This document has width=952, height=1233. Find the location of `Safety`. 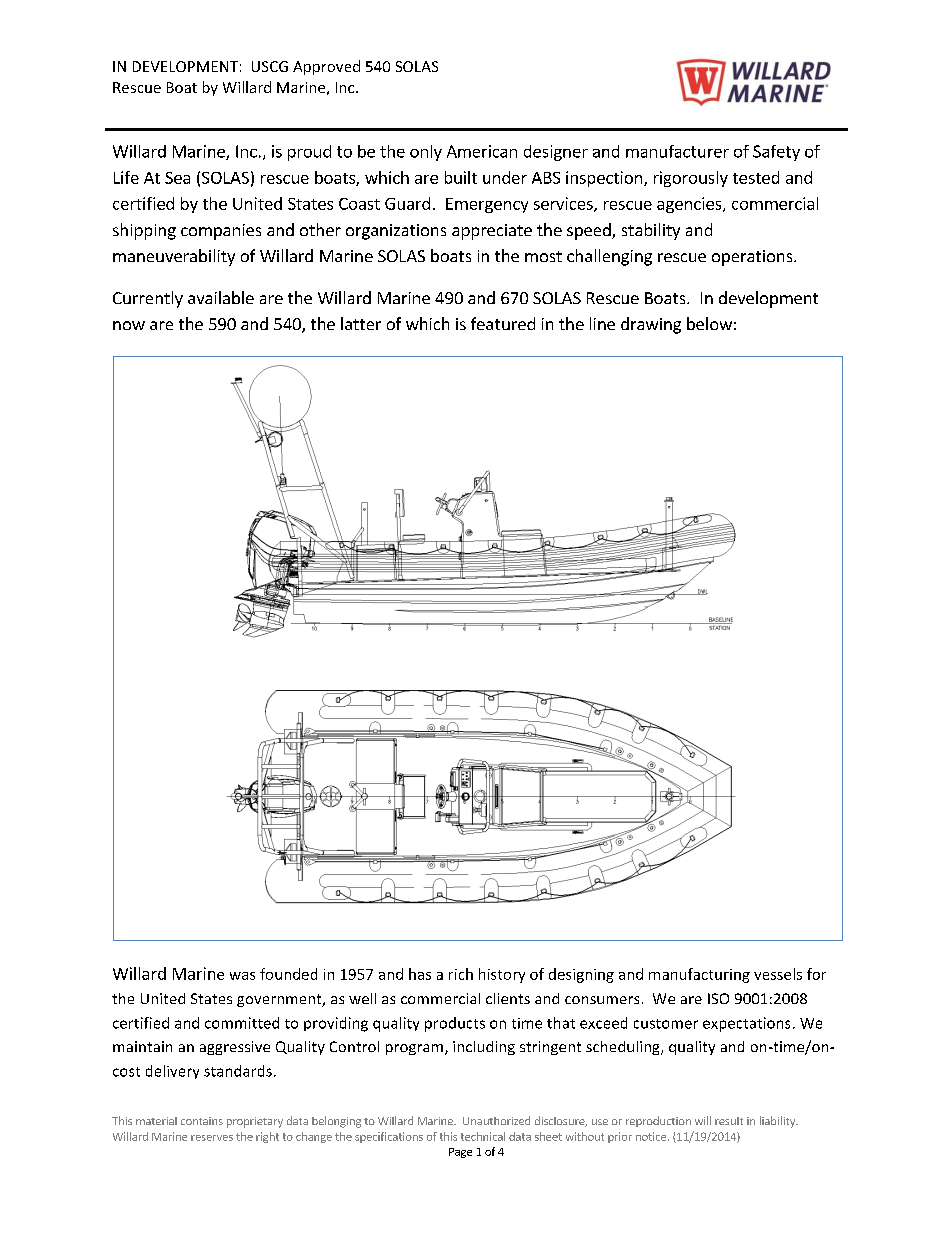

Safety is located at coordinates (776, 153).
